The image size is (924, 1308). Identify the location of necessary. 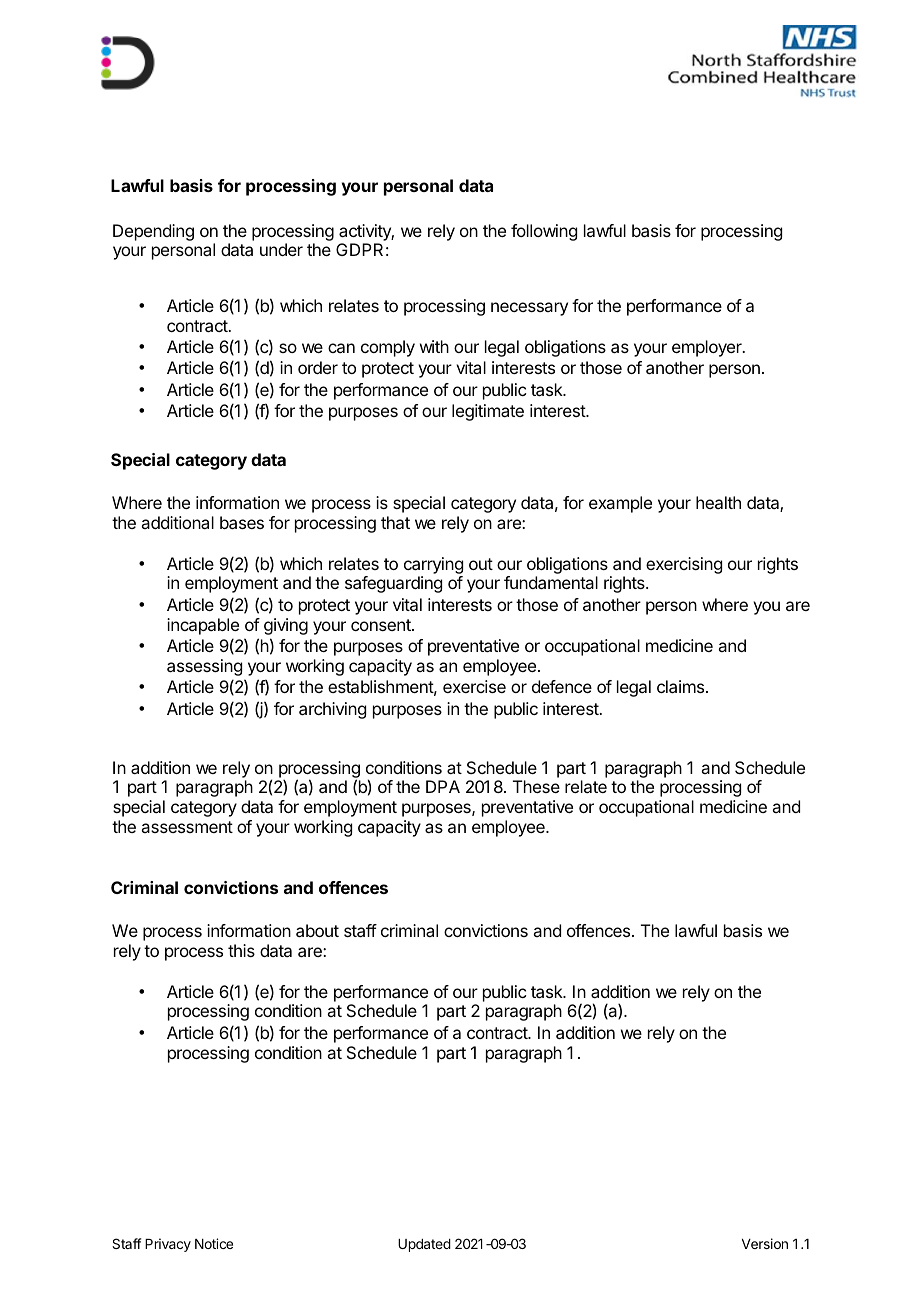
(529, 309).
